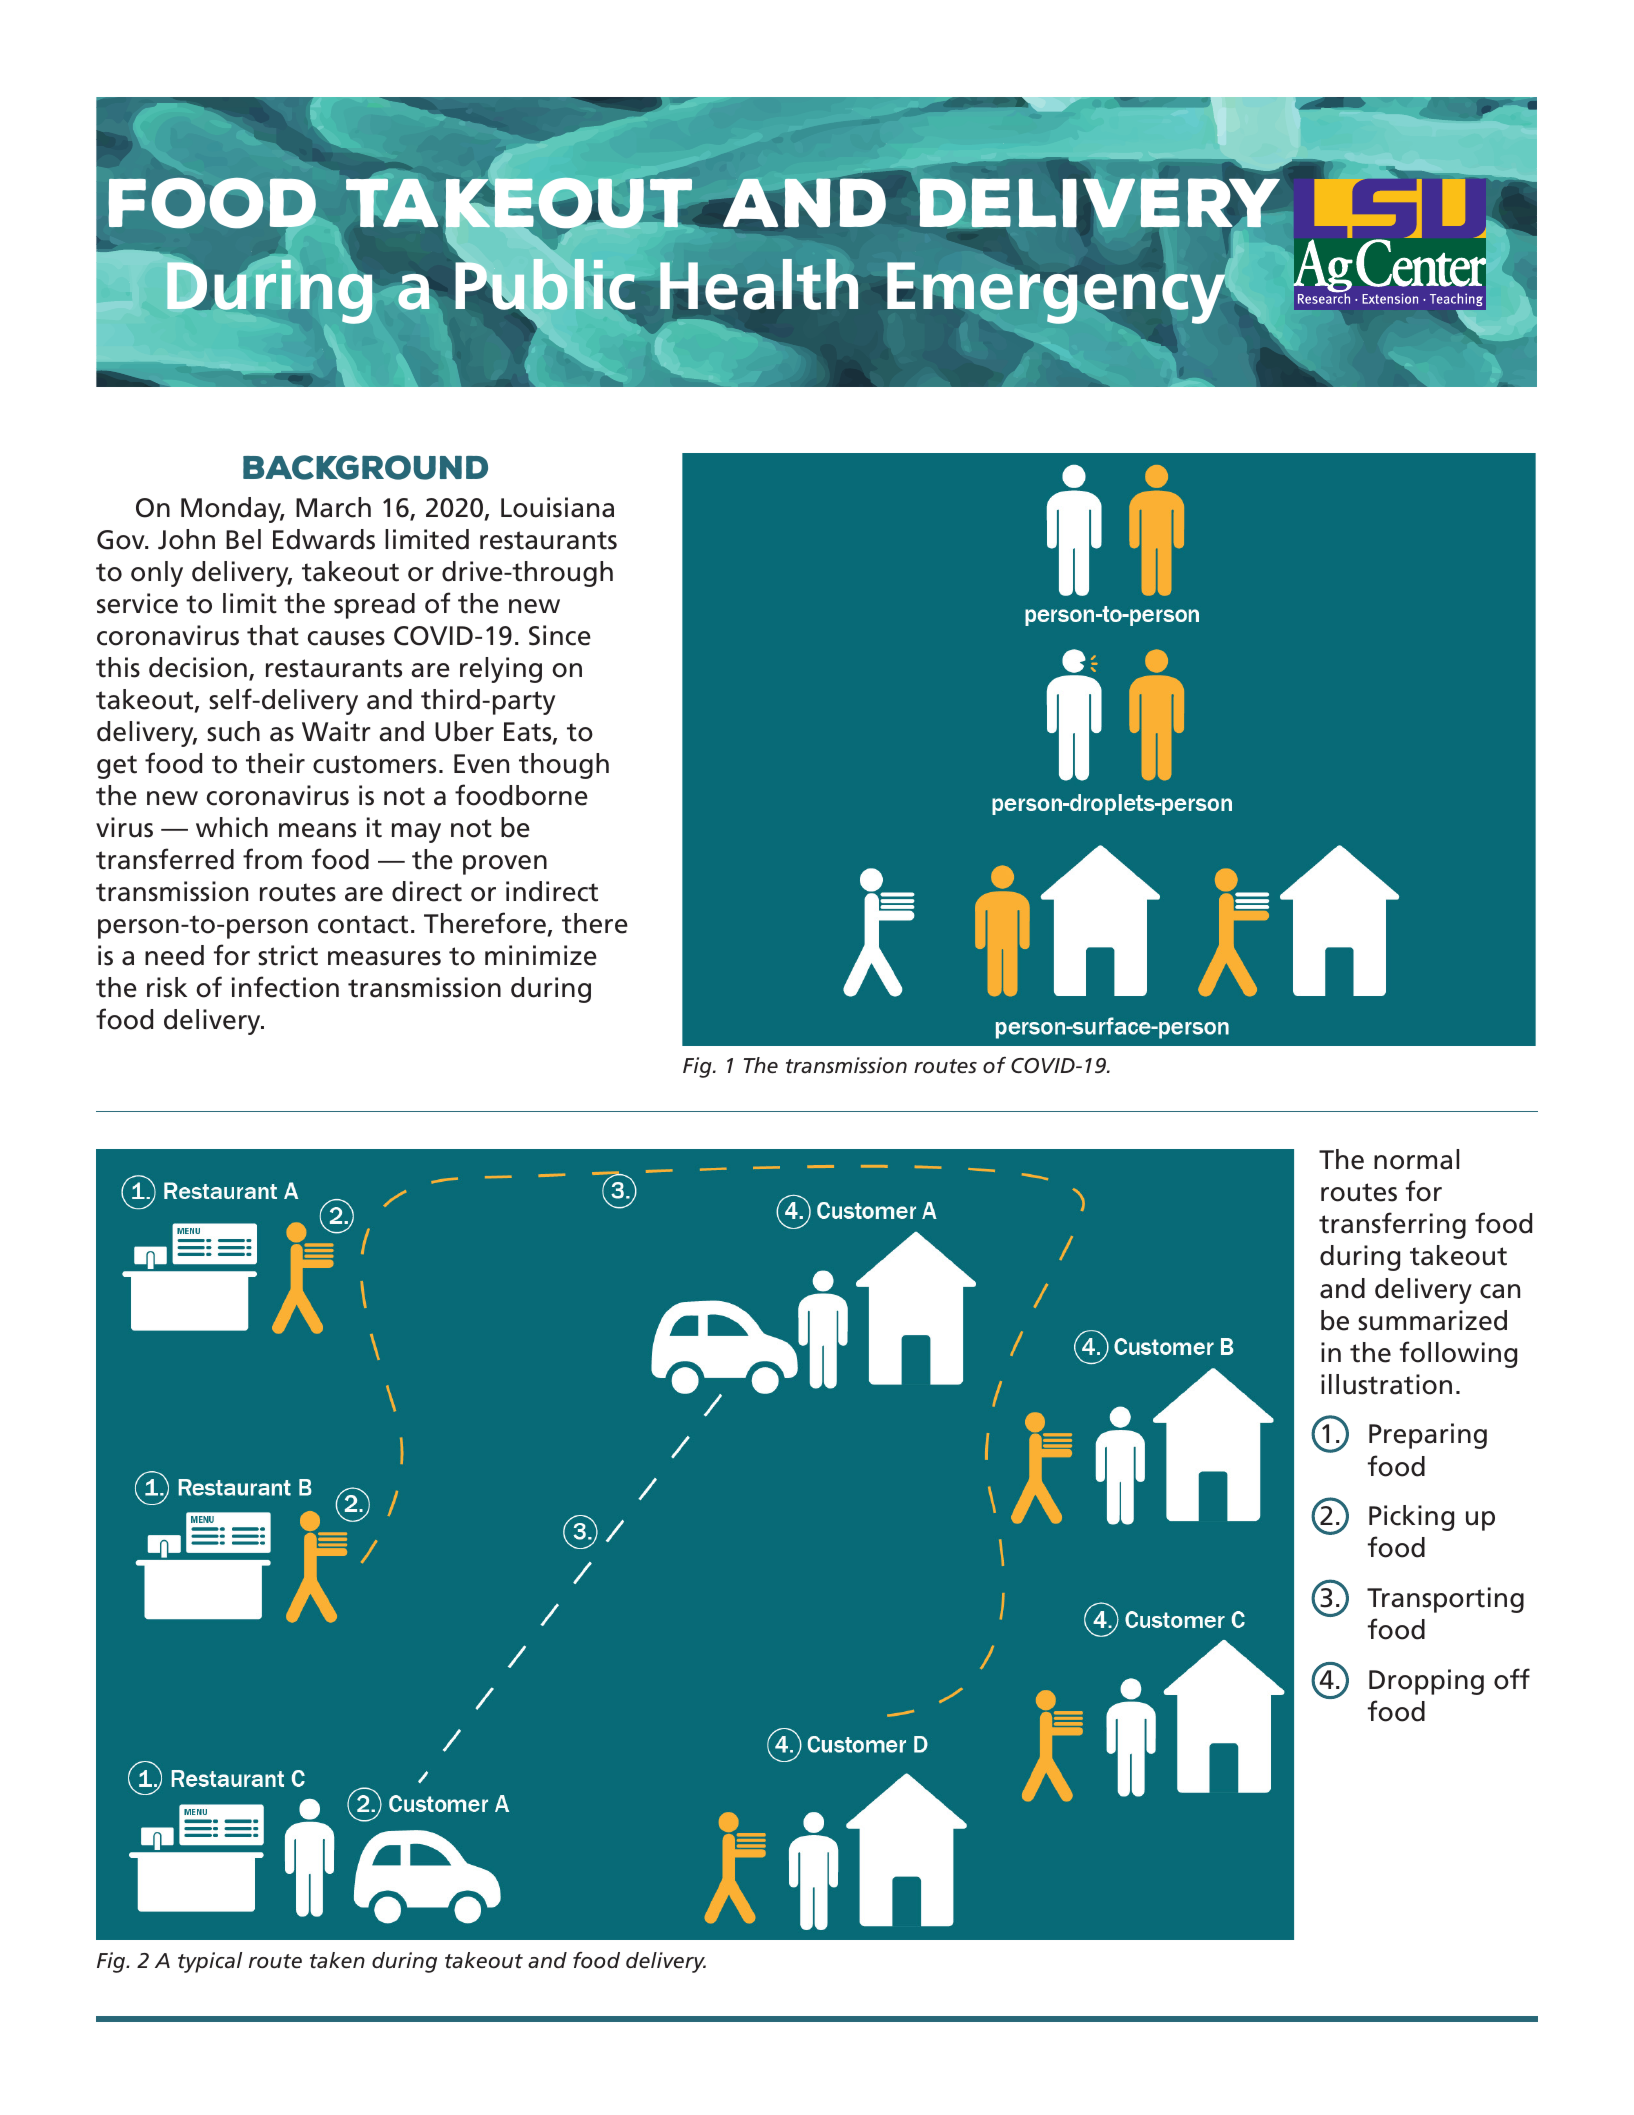  Describe the element at coordinates (210, 1962) in the screenshot. I see `typical` at that location.
